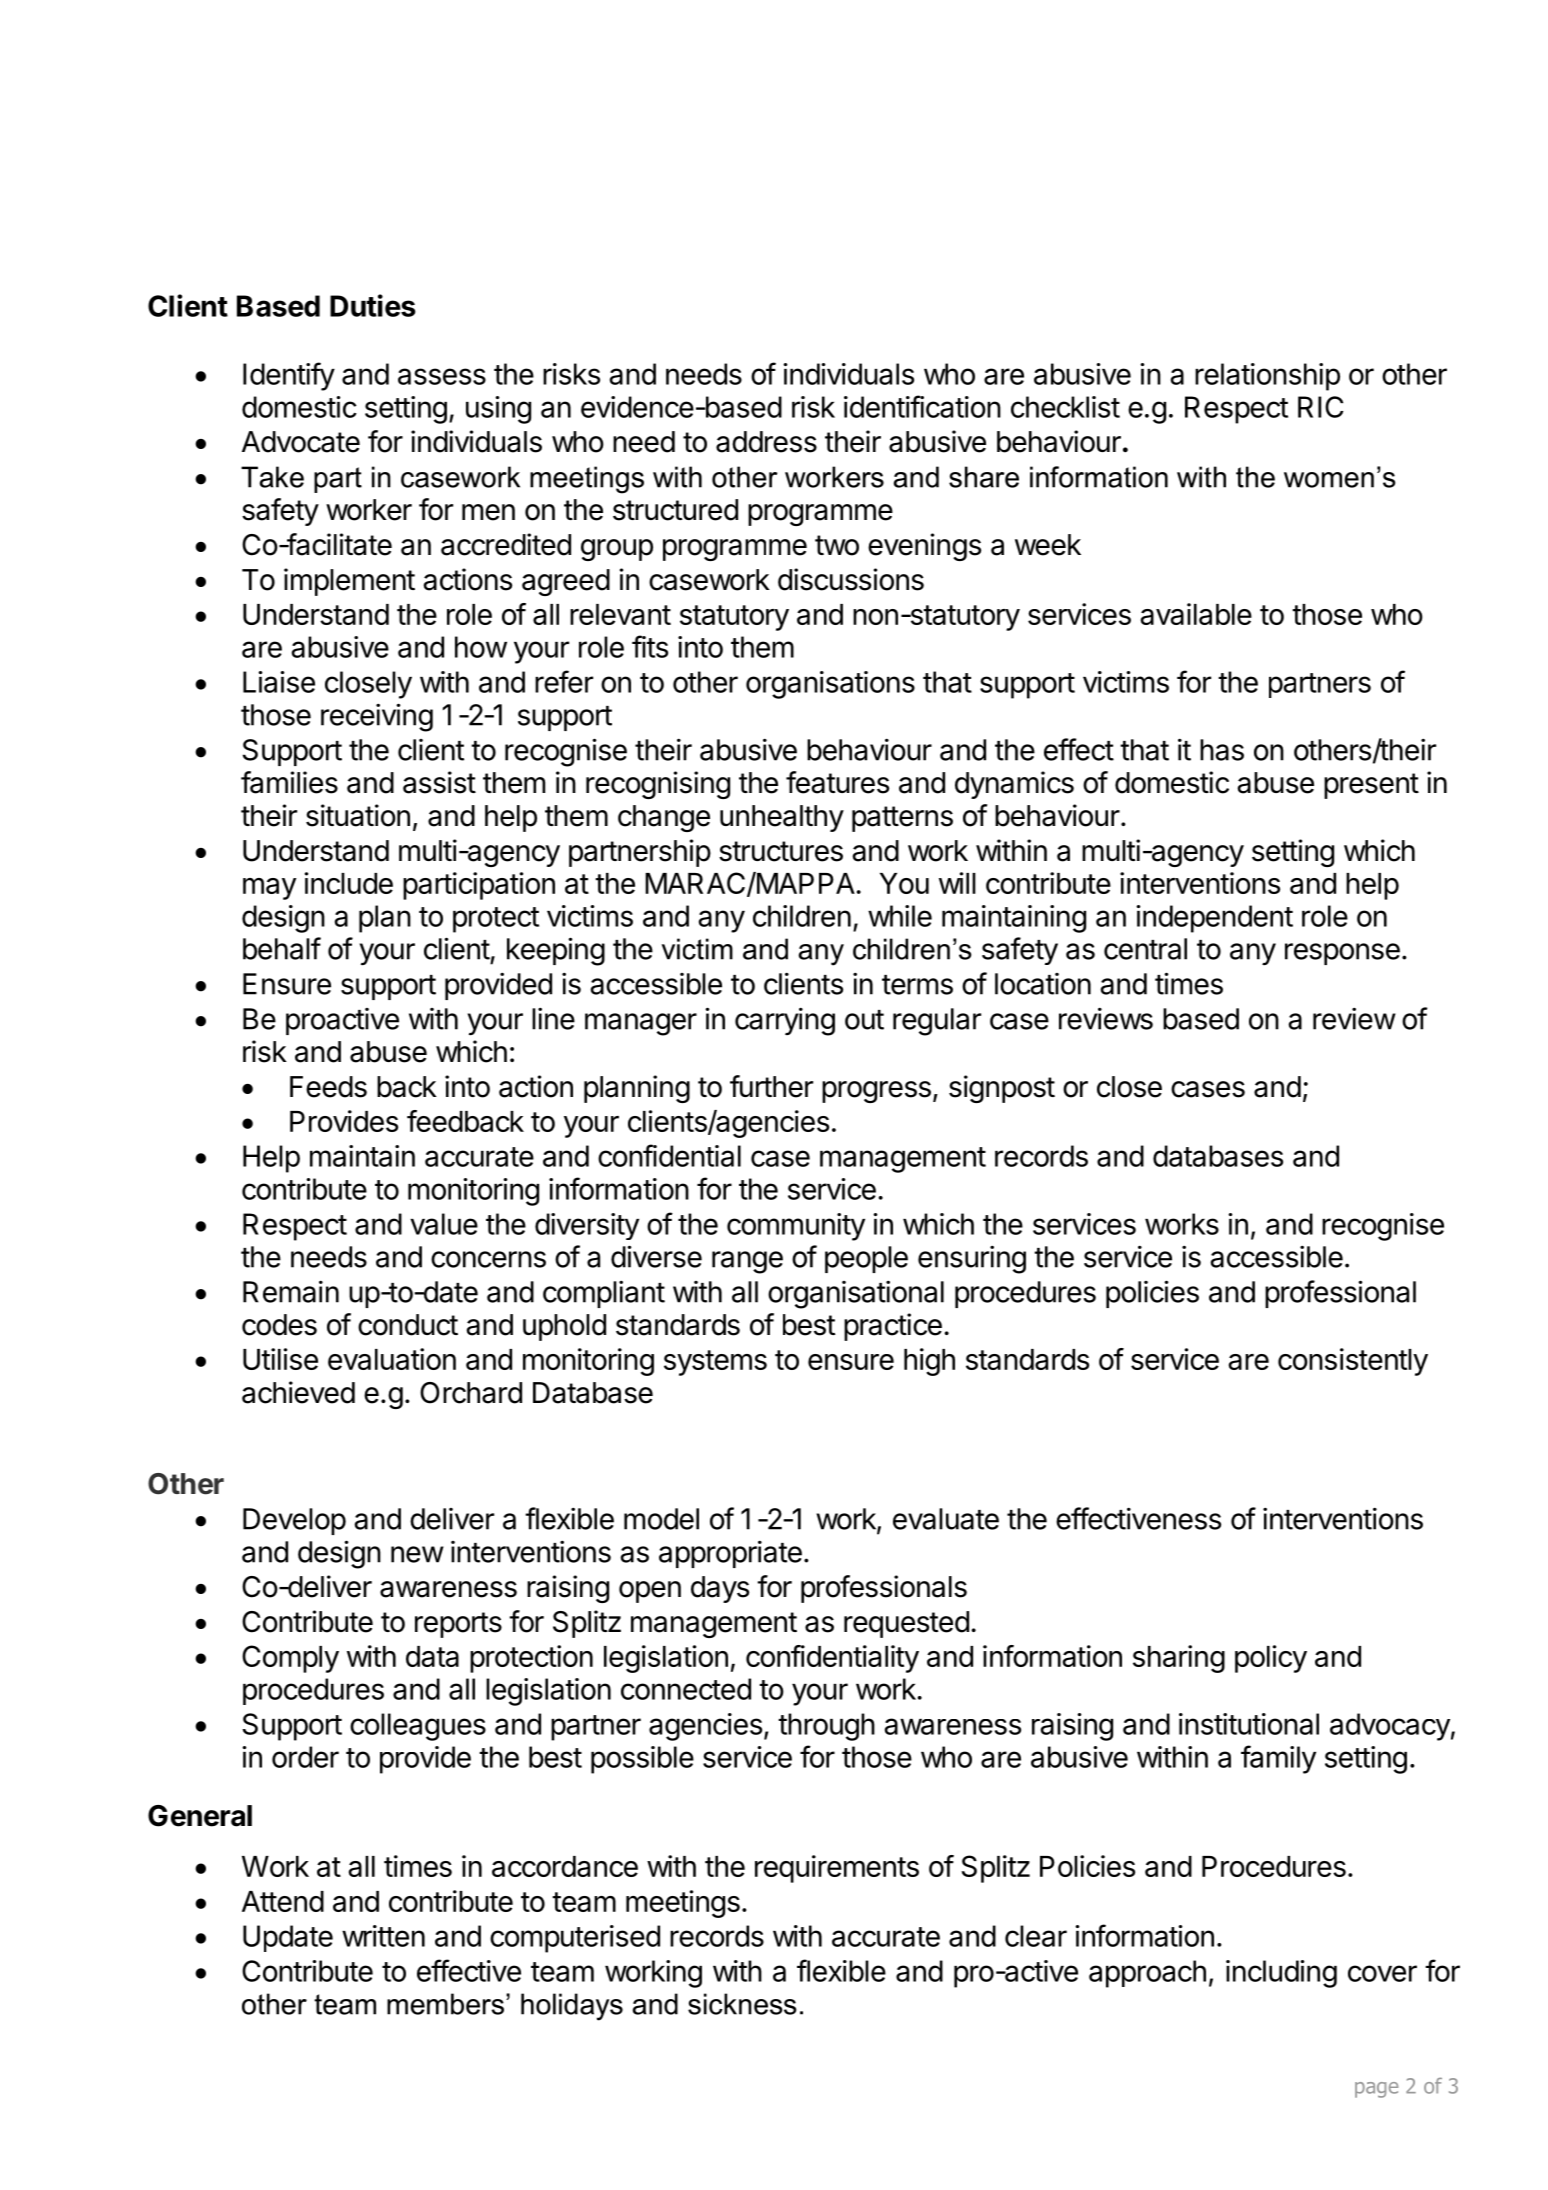  Describe the element at coordinates (445, 2004) in the screenshot. I see `members` at that location.
